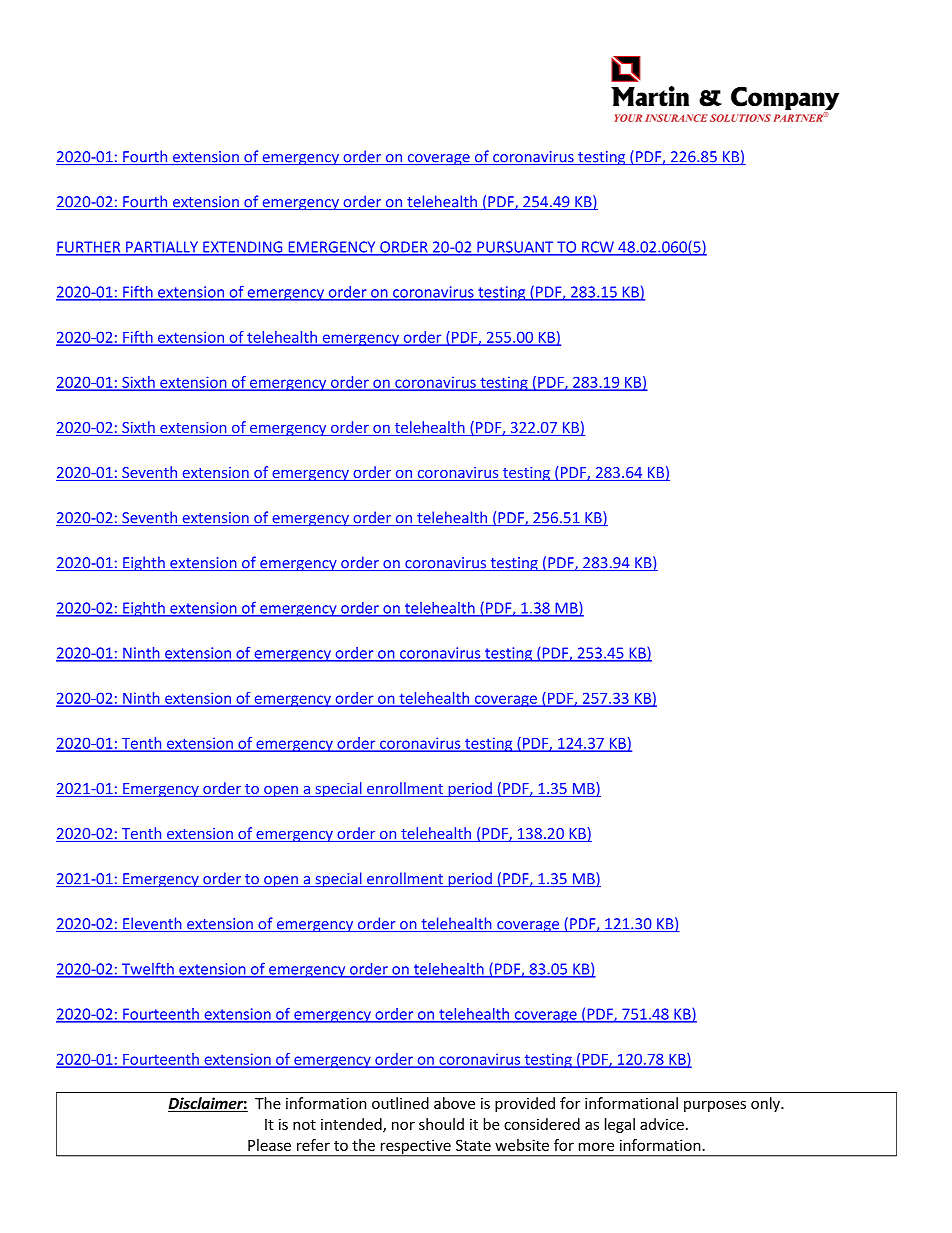  Describe the element at coordinates (715, 1106) in the screenshot. I see `purposes` at that location.
